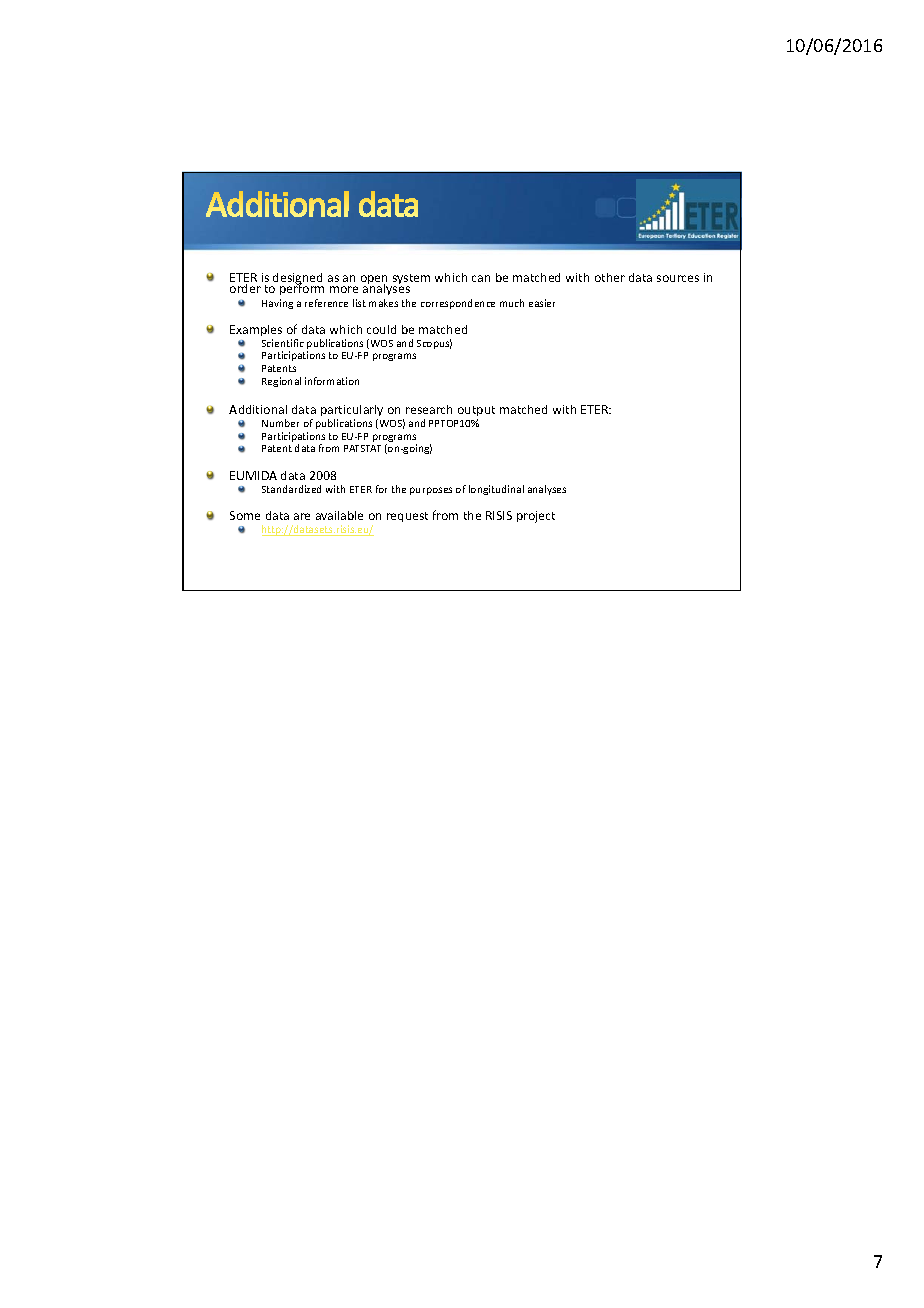 This screenshot has width=924, height=1308. What do you see at coordinates (610, 277) in the screenshot?
I see `other` at bounding box center [610, 277].
